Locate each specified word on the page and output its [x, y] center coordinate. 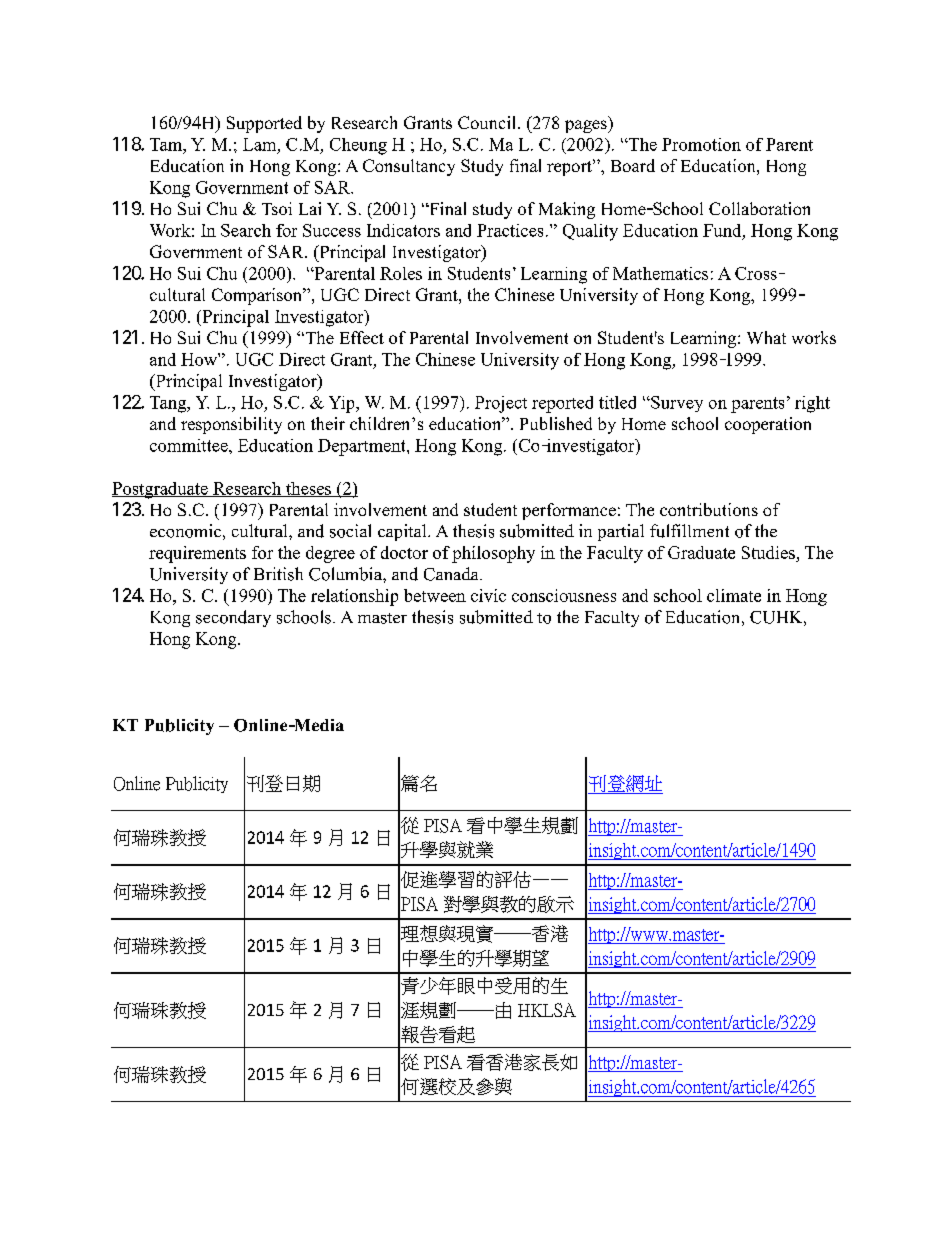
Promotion [701, 144]
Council [488, 122]
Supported [264, 124]
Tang [169, 404]
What [766, 337]
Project [501, 404]
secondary [233, 618]
